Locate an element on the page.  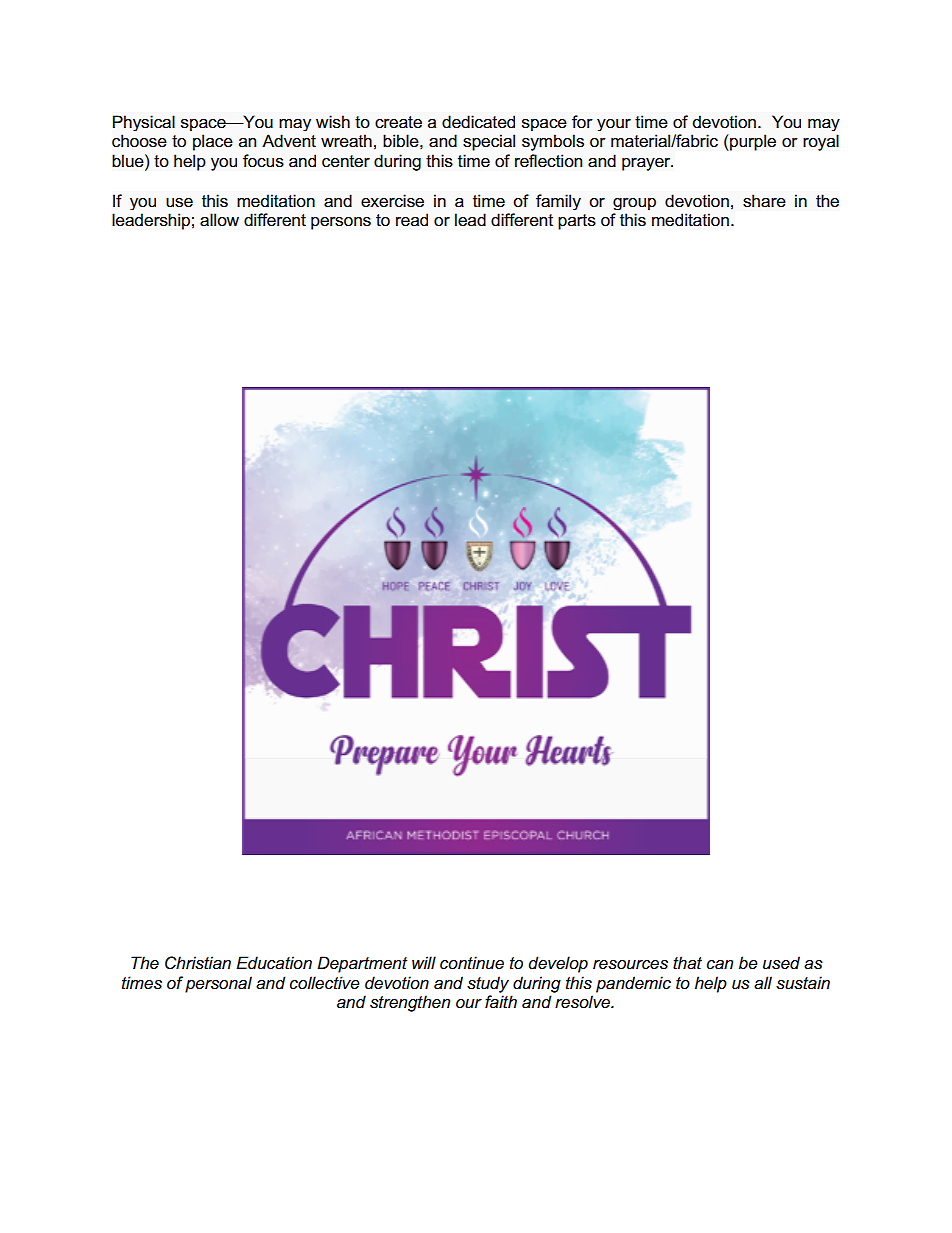
read is located at coordinates (412, 220).
